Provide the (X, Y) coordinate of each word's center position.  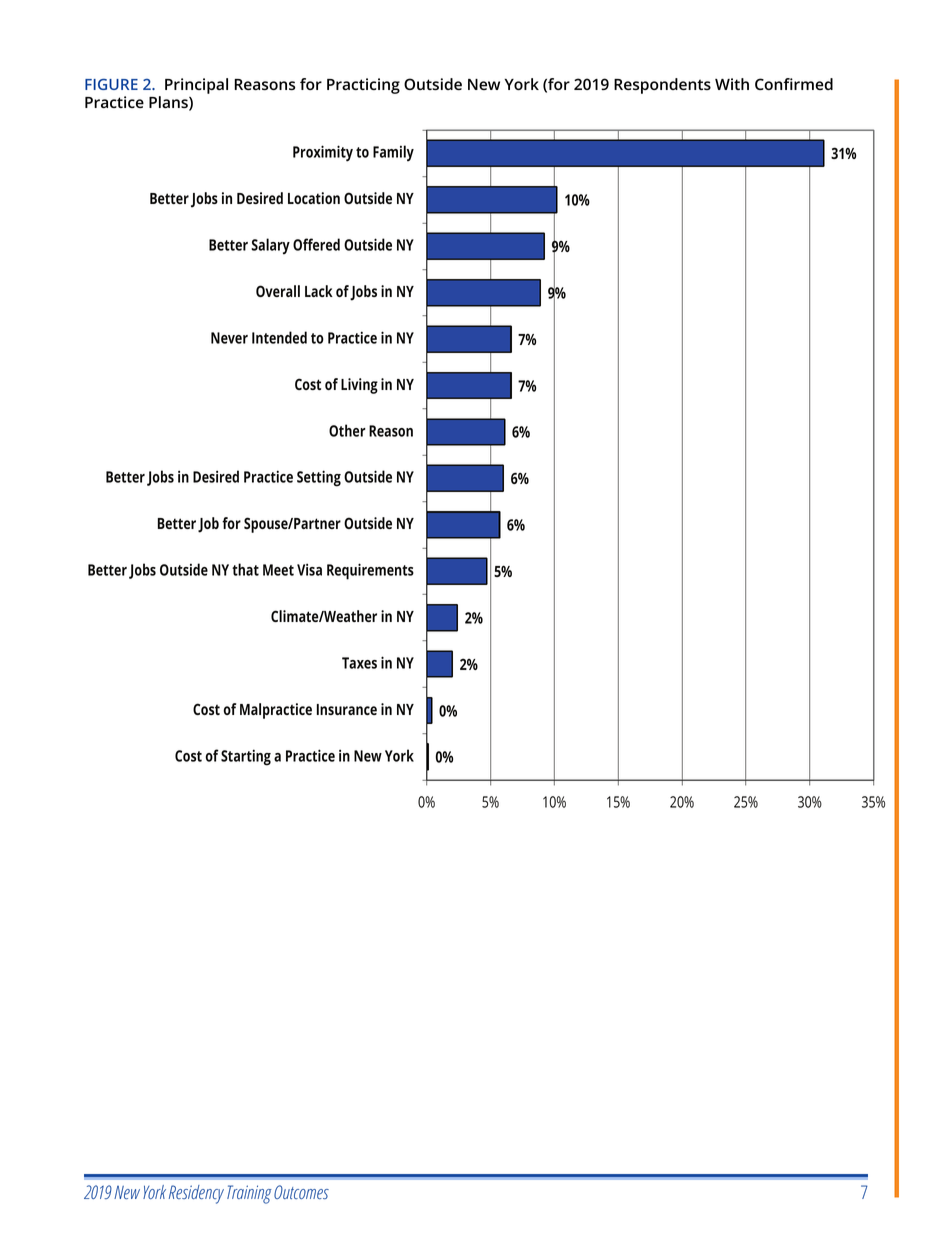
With (732, 84)
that (245, 569)
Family (393, 153)
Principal (196, 86)
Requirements (370, 571)
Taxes (359, 663)
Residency (196, 1194)
